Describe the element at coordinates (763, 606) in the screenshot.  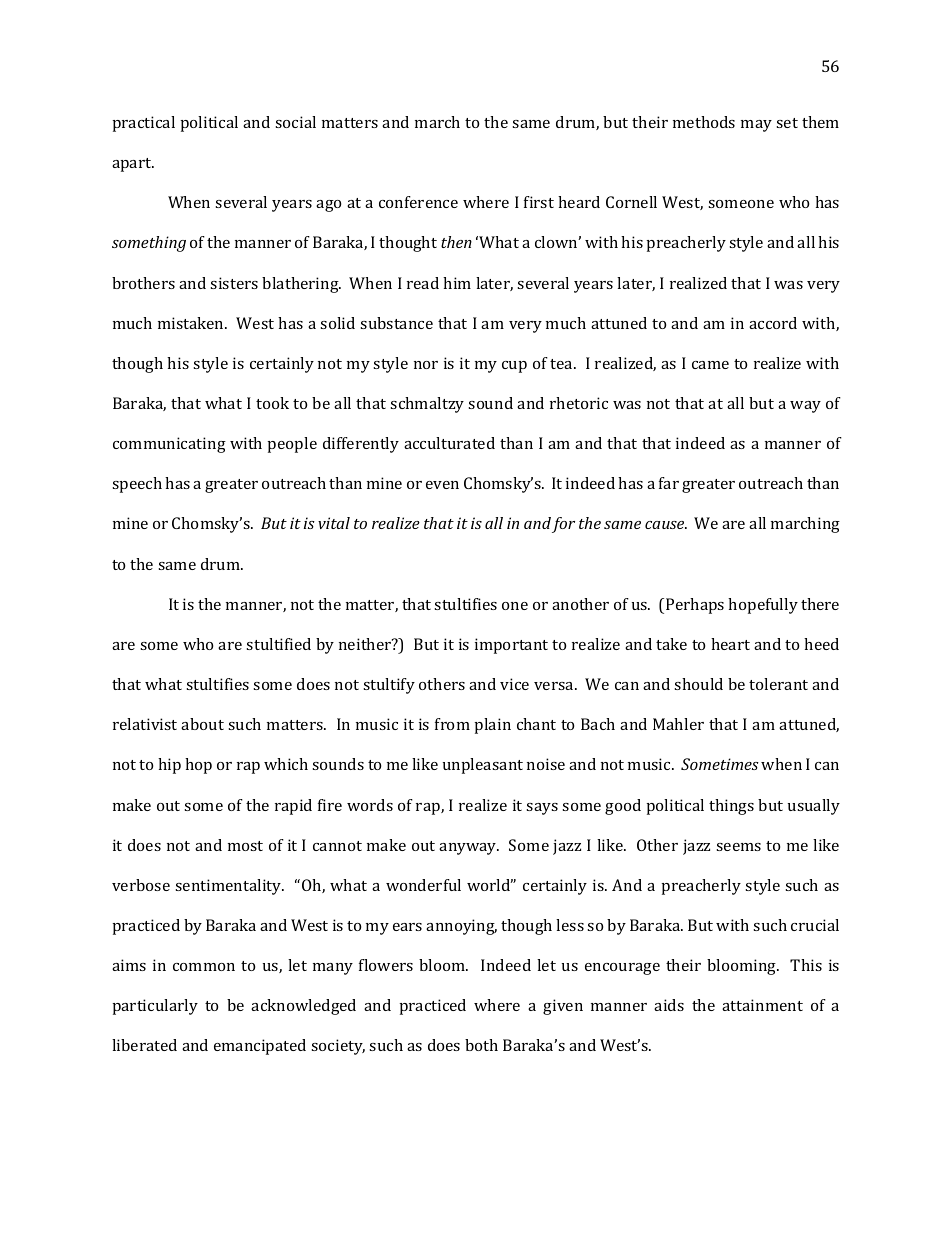
I see `hopefully` at that location.
